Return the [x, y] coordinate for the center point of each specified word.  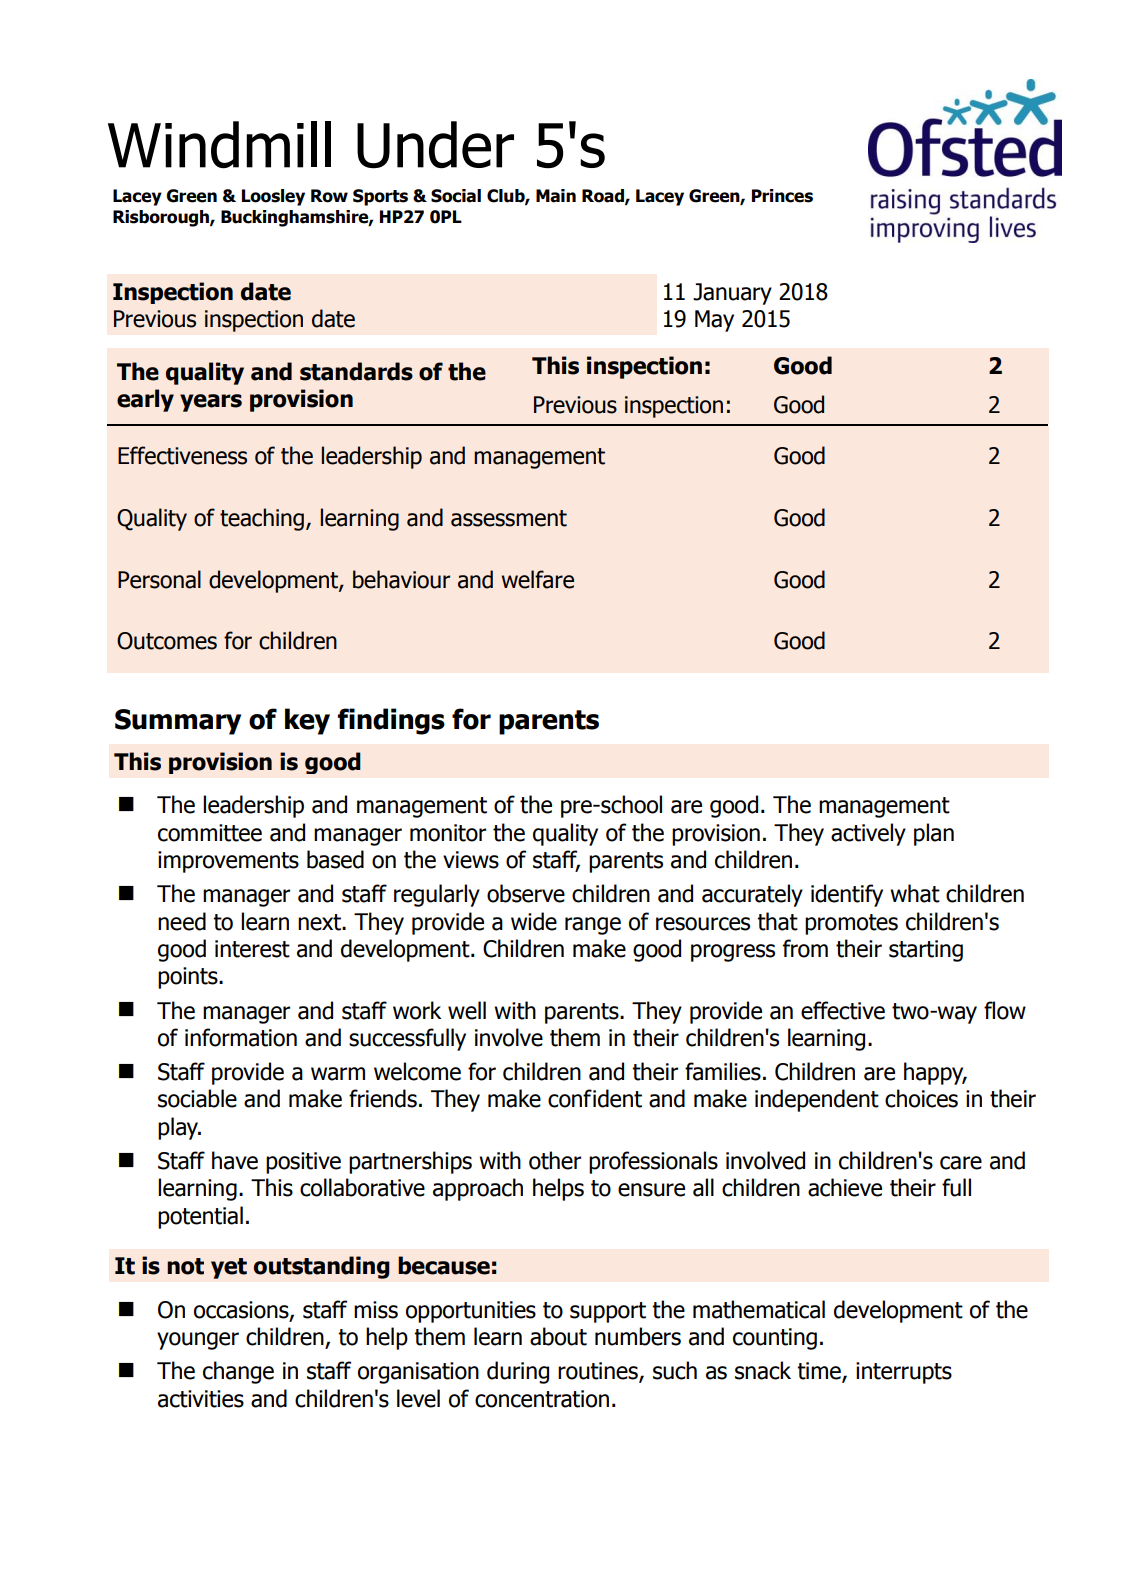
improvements [228, 862]
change [238, 1372]
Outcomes [167, 641]
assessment [509, 518]
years [211, 403]
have [235, 1160]
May [714, 321]
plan [934, 834]
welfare [537, 579]
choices [921, 1098]
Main [556, 196]
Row [329, 196]
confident [595, 1098]
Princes [782, 196]
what [915, 893]
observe [526, 893]
